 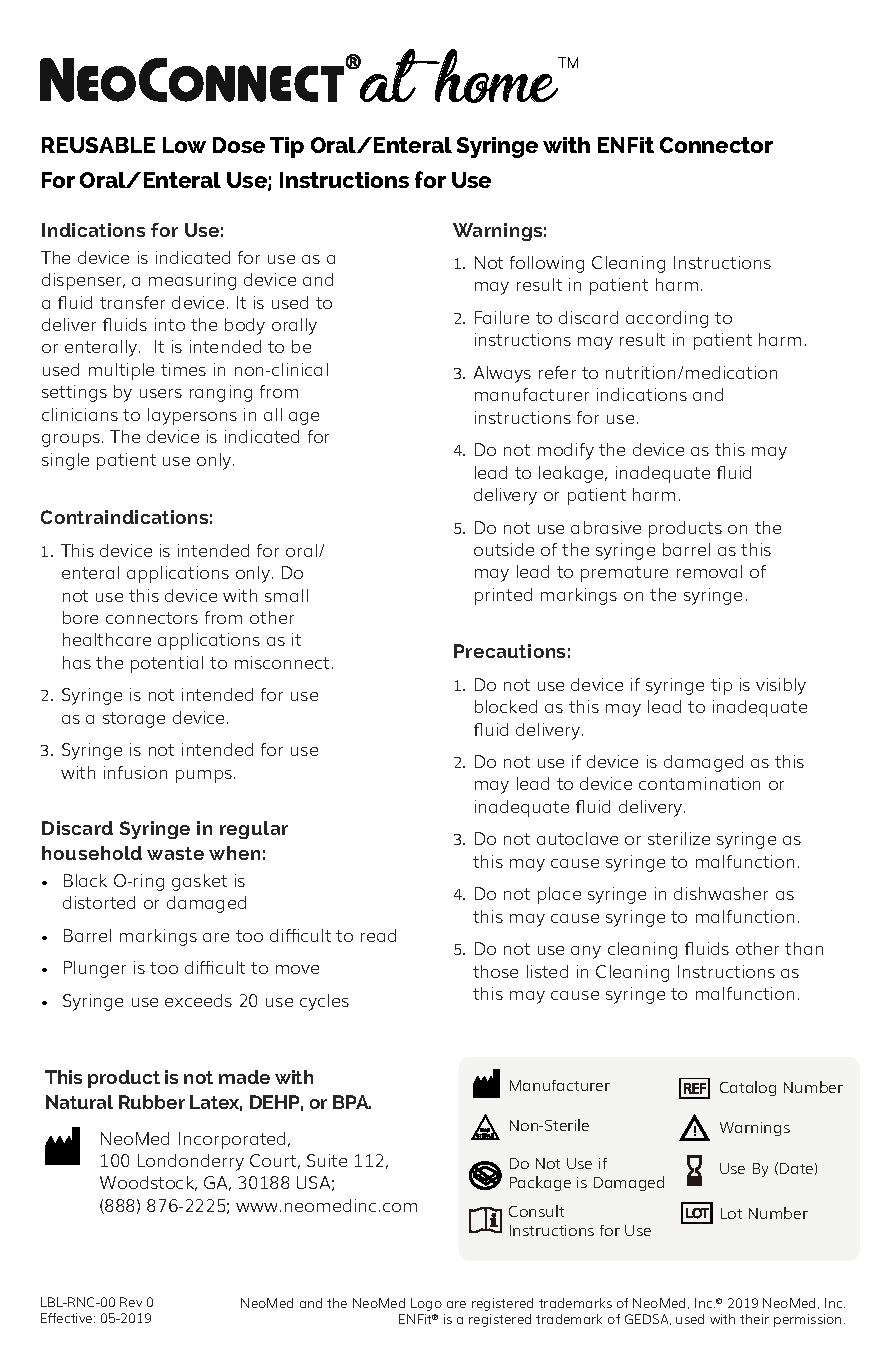 What do you see at coordinates (131, 1302) in the screenshot?
I see `Rev` at bounding box center [131, 1302].
